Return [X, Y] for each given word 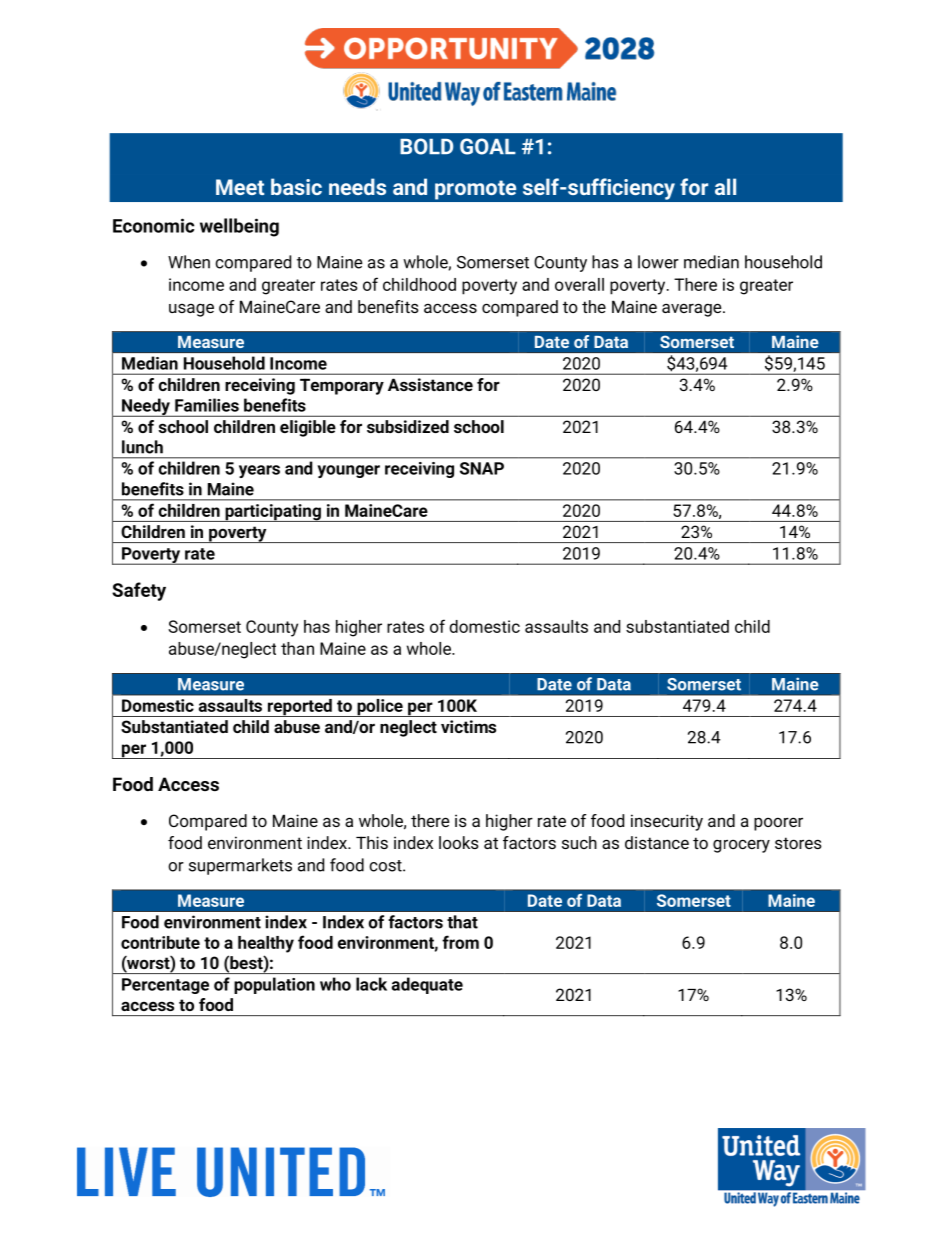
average [693, 310]
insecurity [667, 822]
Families [207, 405]
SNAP [482, 468]
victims [468, 726]
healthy [266, 944]
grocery [741, 846]
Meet [240, 187]
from [460, 942]
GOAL [488, 146]
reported [299, 708]
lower [658, 262]
